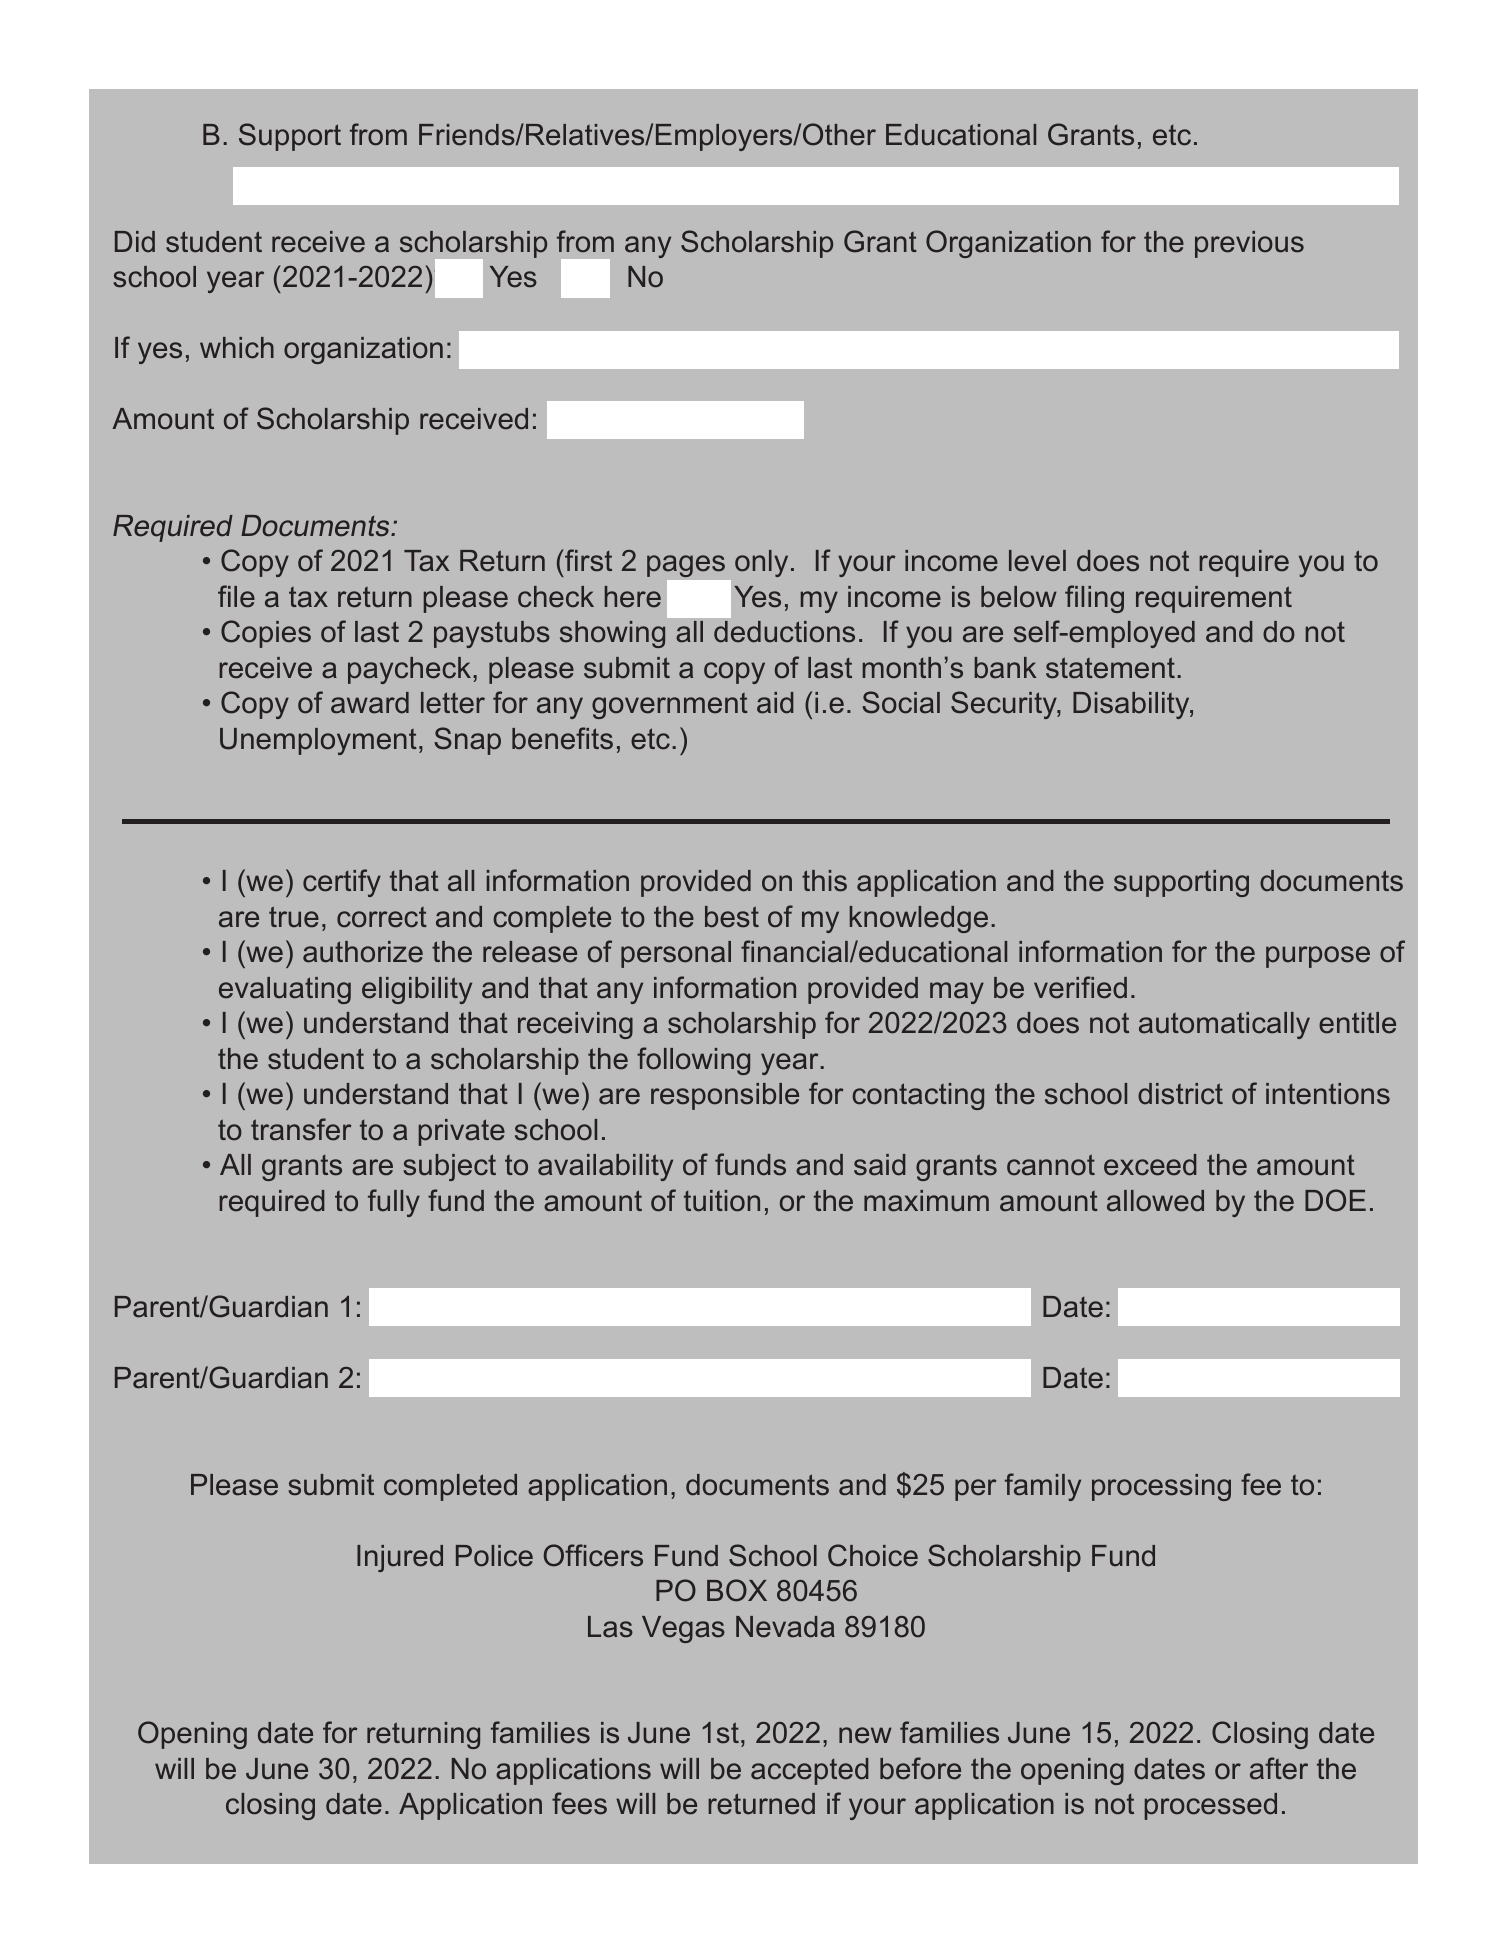  I want to click on fees, so click(579, 1803).
